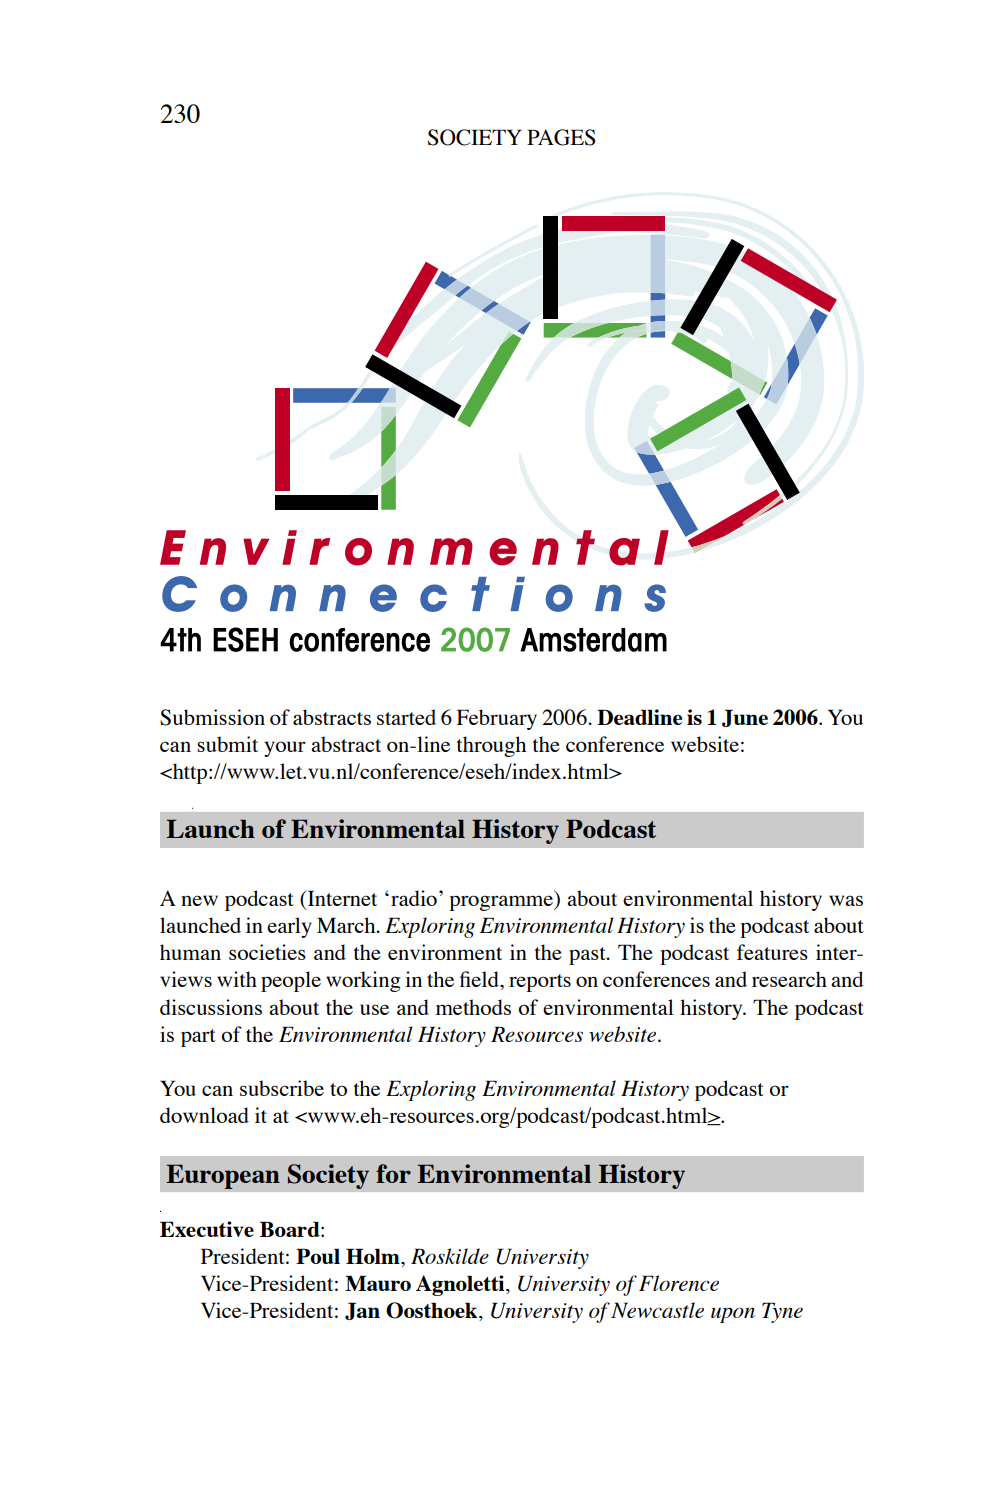 Image resolution: width=992 pixels, height=1492 pixels. What do you see at coordinates (679, 1283) in the screenshot?
I see `Florence` at bounding box center [679, 1283].
